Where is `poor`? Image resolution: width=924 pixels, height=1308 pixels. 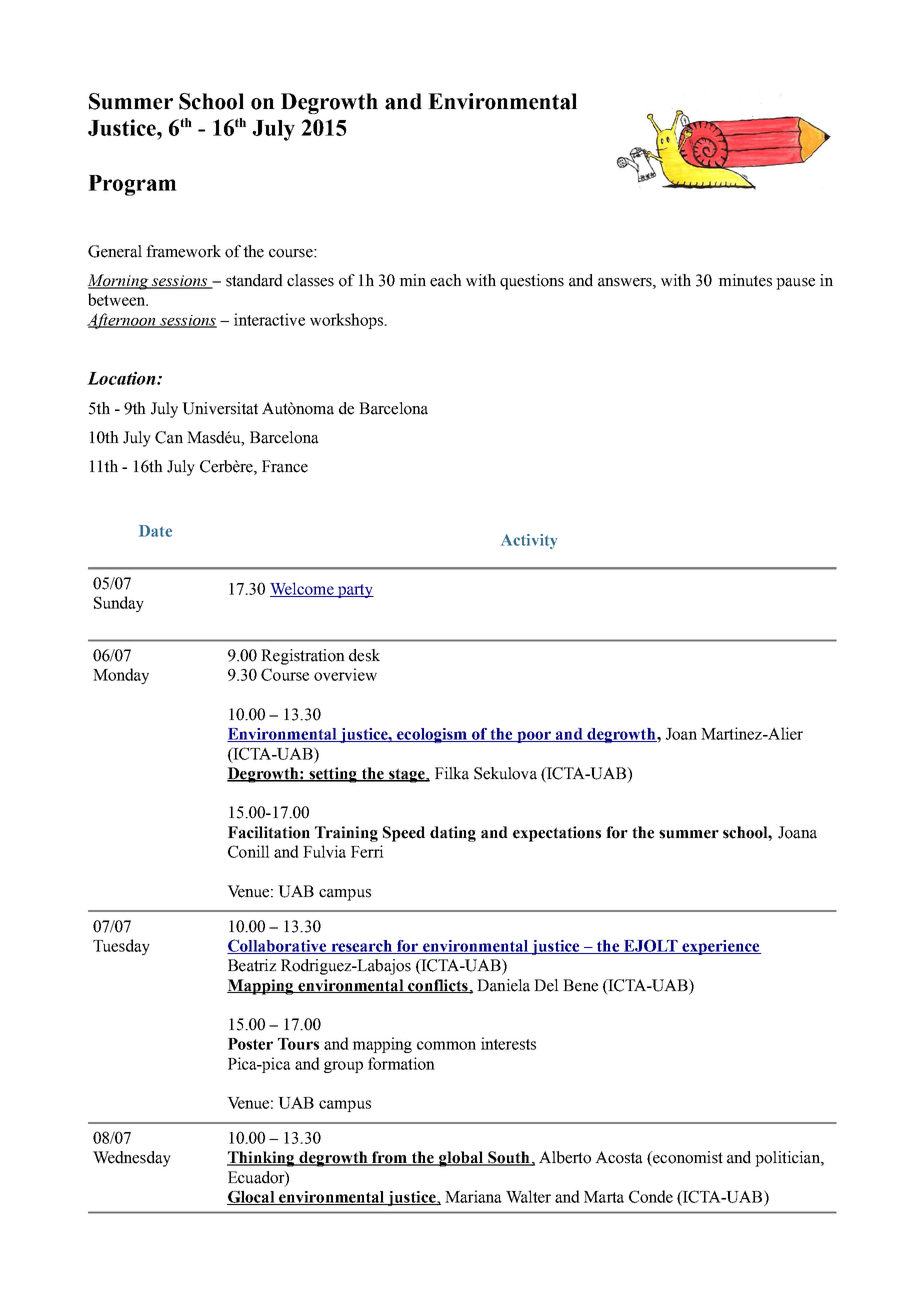
poor is located at coordinates (534, 737).
